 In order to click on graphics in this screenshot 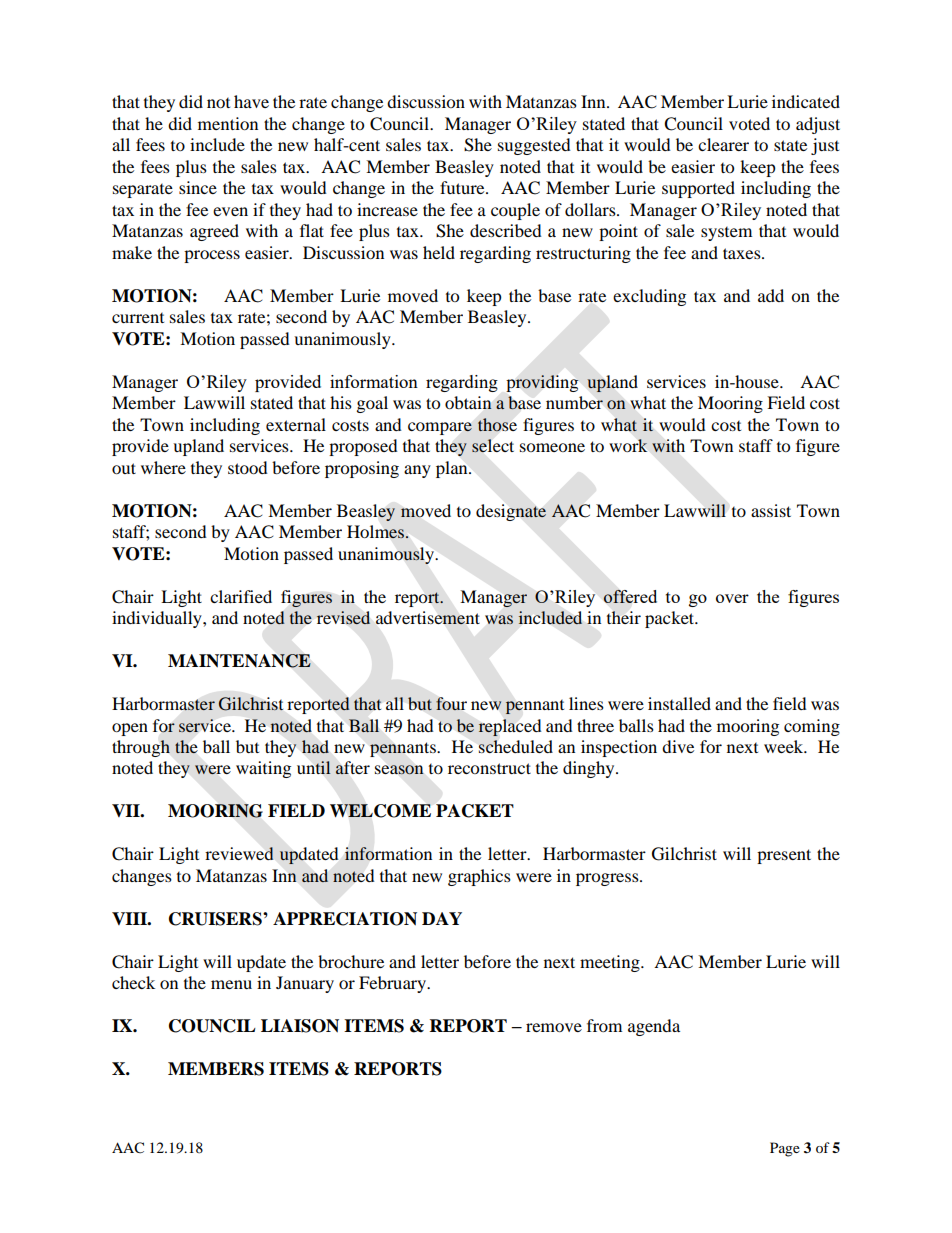, I will do `click(479, 877)`.
